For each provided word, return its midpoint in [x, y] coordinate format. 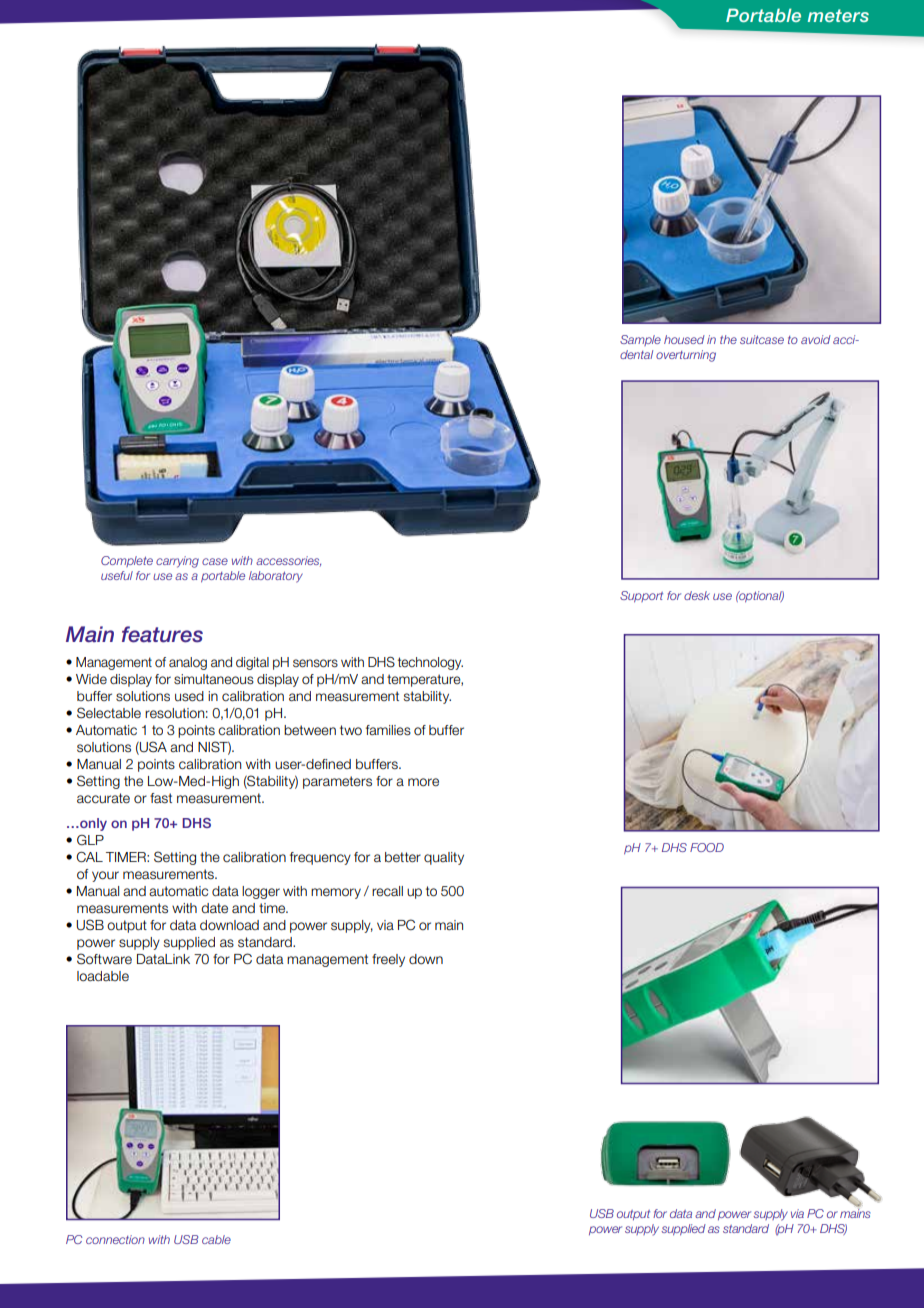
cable [216, 1239]
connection [115, 1239]
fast [161, 798]
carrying [177, 562]
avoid [816, 339]
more [423, 782]
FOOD [707, 847]
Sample [640, 340]
